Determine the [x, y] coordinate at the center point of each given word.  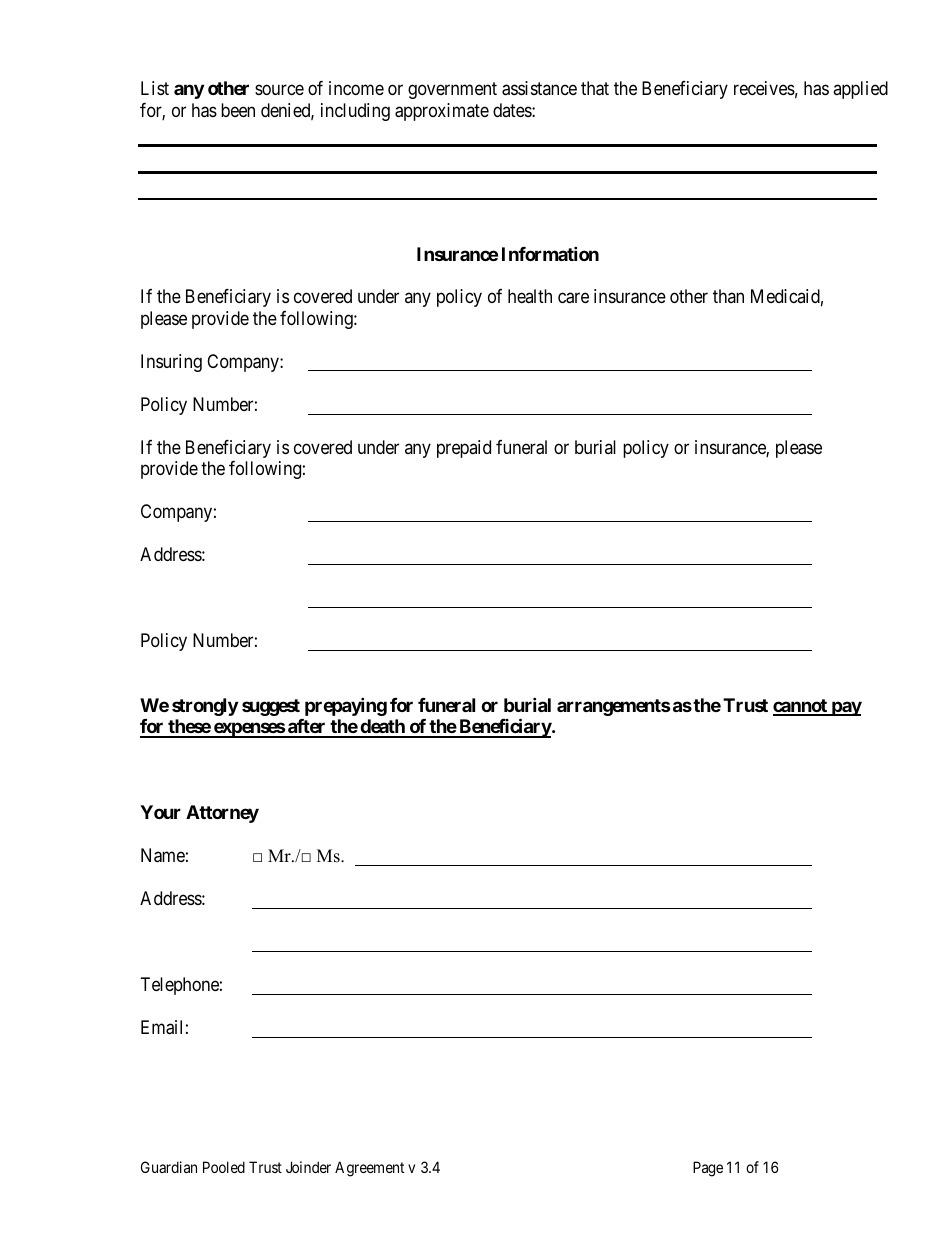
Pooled [224, 1167]
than [728, 296]
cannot [801, 707]
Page [708, 1169]
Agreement [369, 1169]
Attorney [222, 814]
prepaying [346, 706]
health [530, 296]
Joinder [308, 1167]
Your [160, 812]
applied [860, 90]
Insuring [171, 363]
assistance [539, 88]
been [238, 110]
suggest [271, 707]
